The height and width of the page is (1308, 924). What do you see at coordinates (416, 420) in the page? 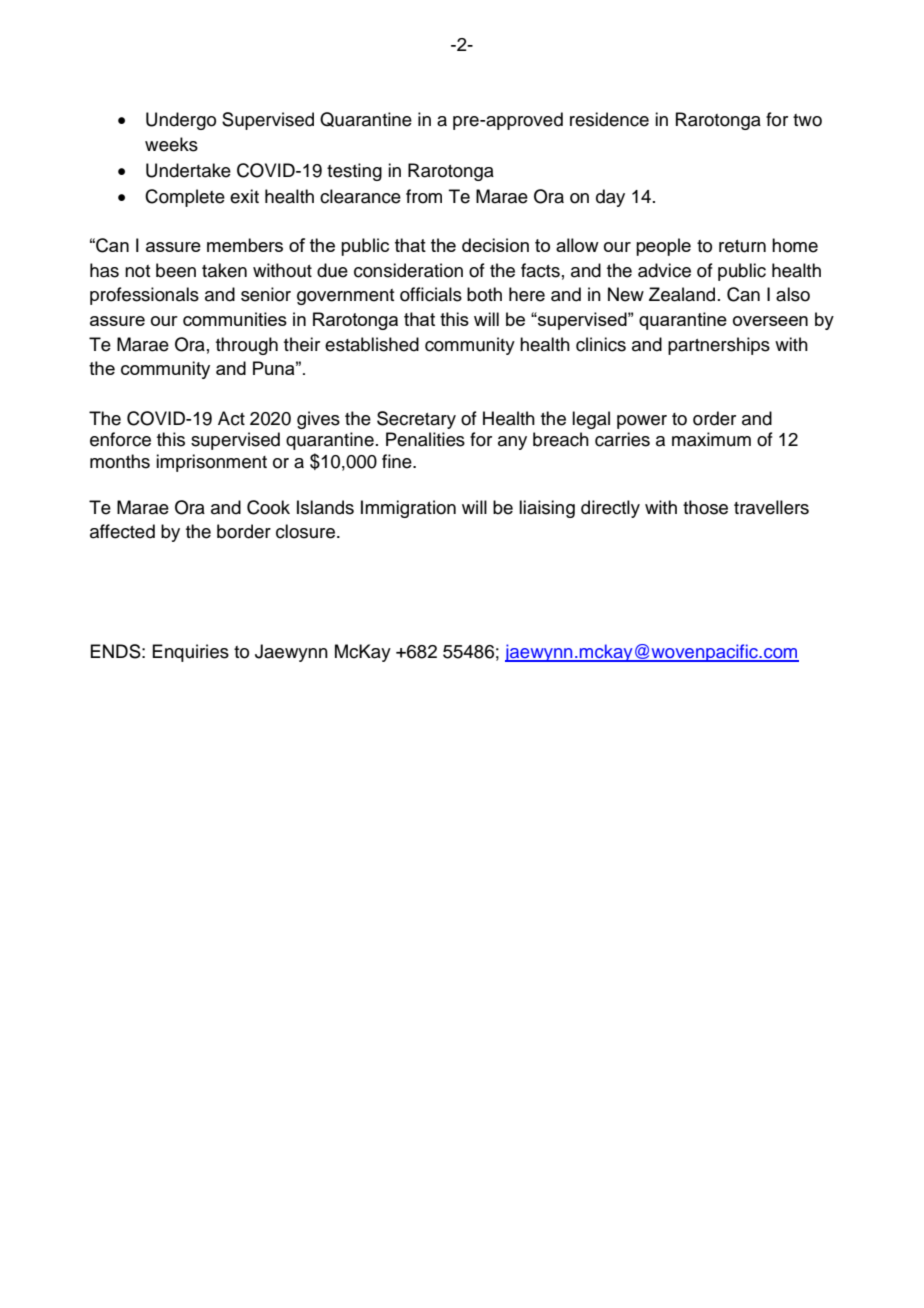
I see `Secretary` at bounding box center [416, 420].
